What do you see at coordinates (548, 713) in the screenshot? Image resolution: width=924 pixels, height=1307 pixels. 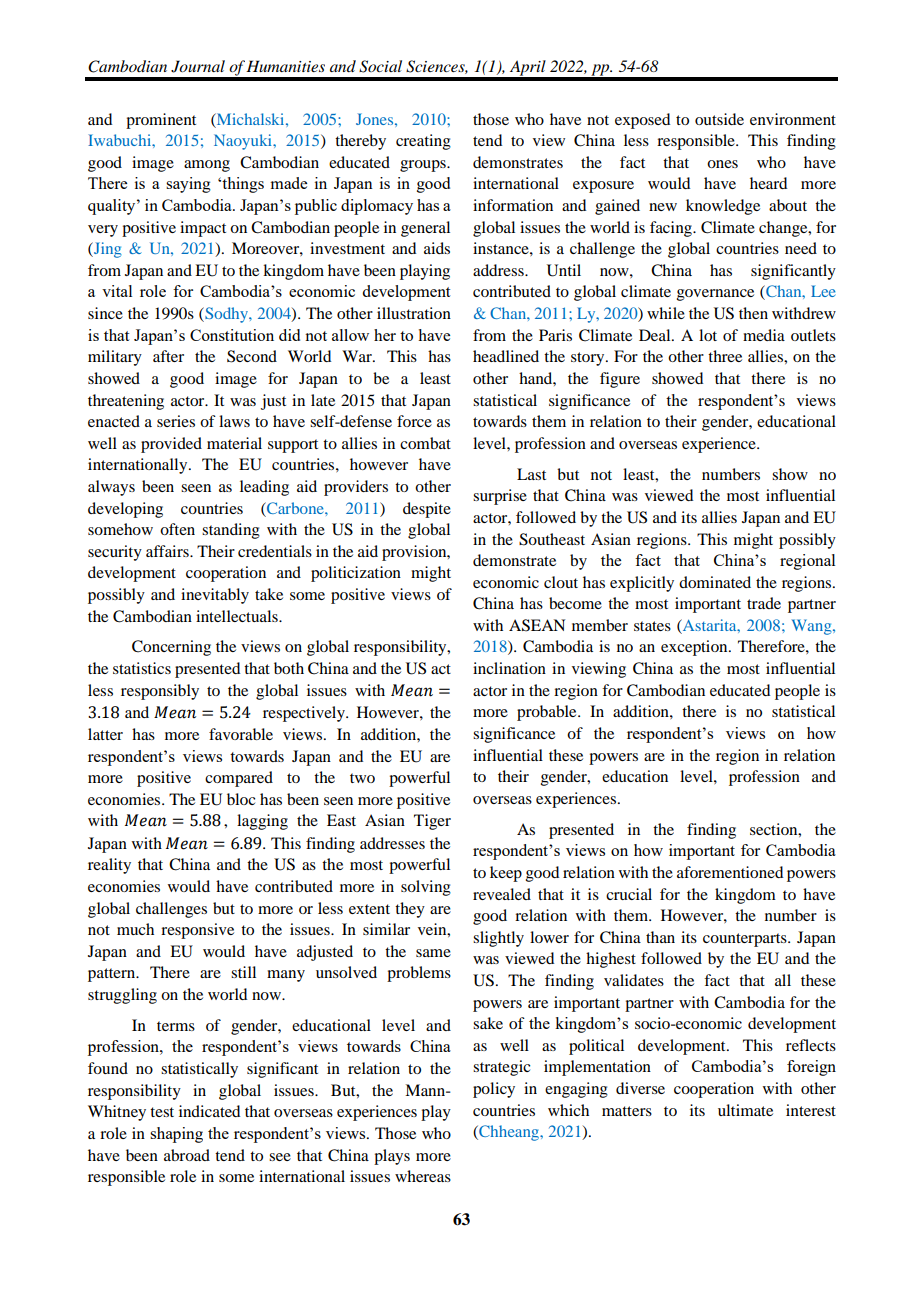 I see `probable` at bounding box center [548, 713].
